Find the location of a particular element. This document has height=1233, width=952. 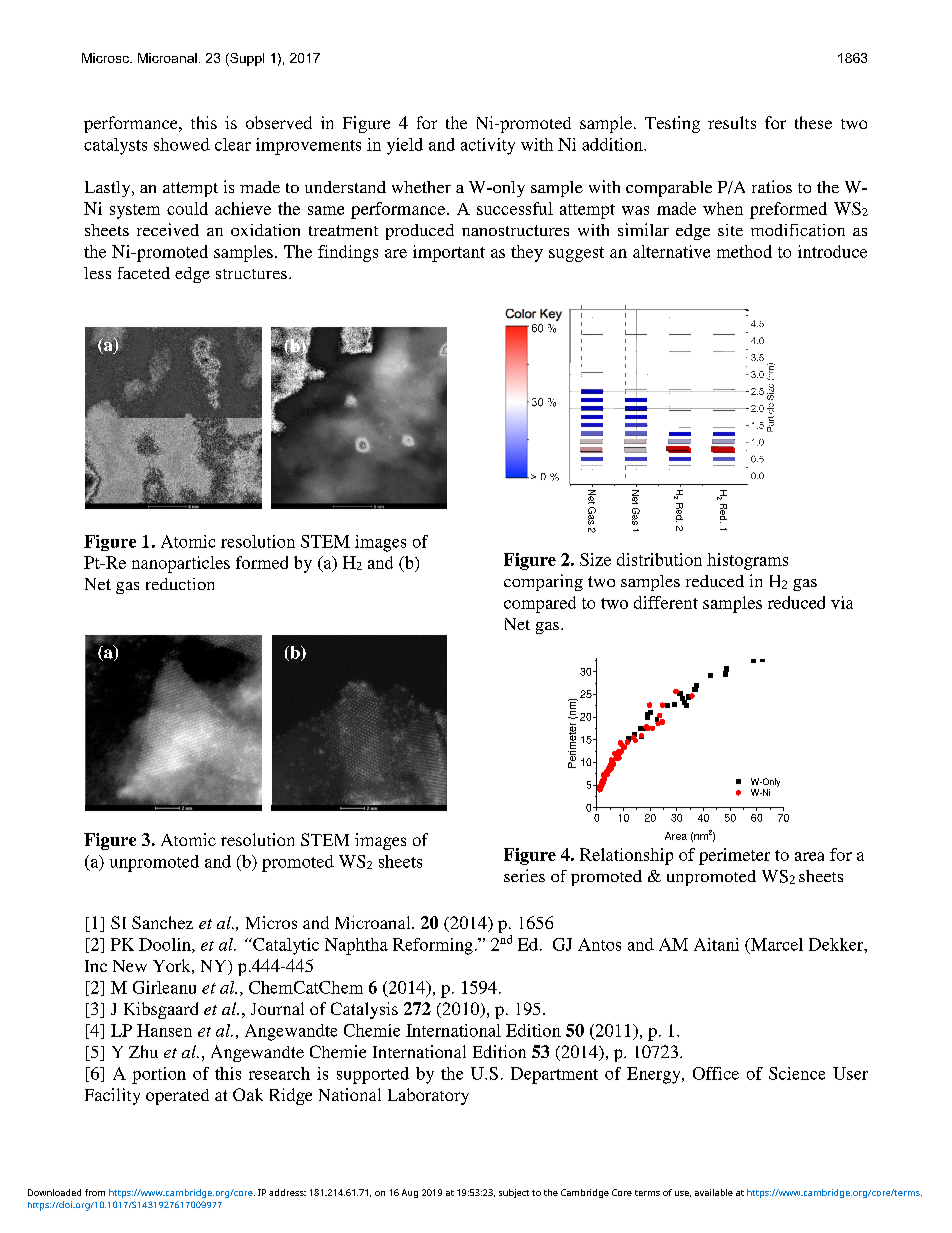

results is located at coordinates (732, 122).
